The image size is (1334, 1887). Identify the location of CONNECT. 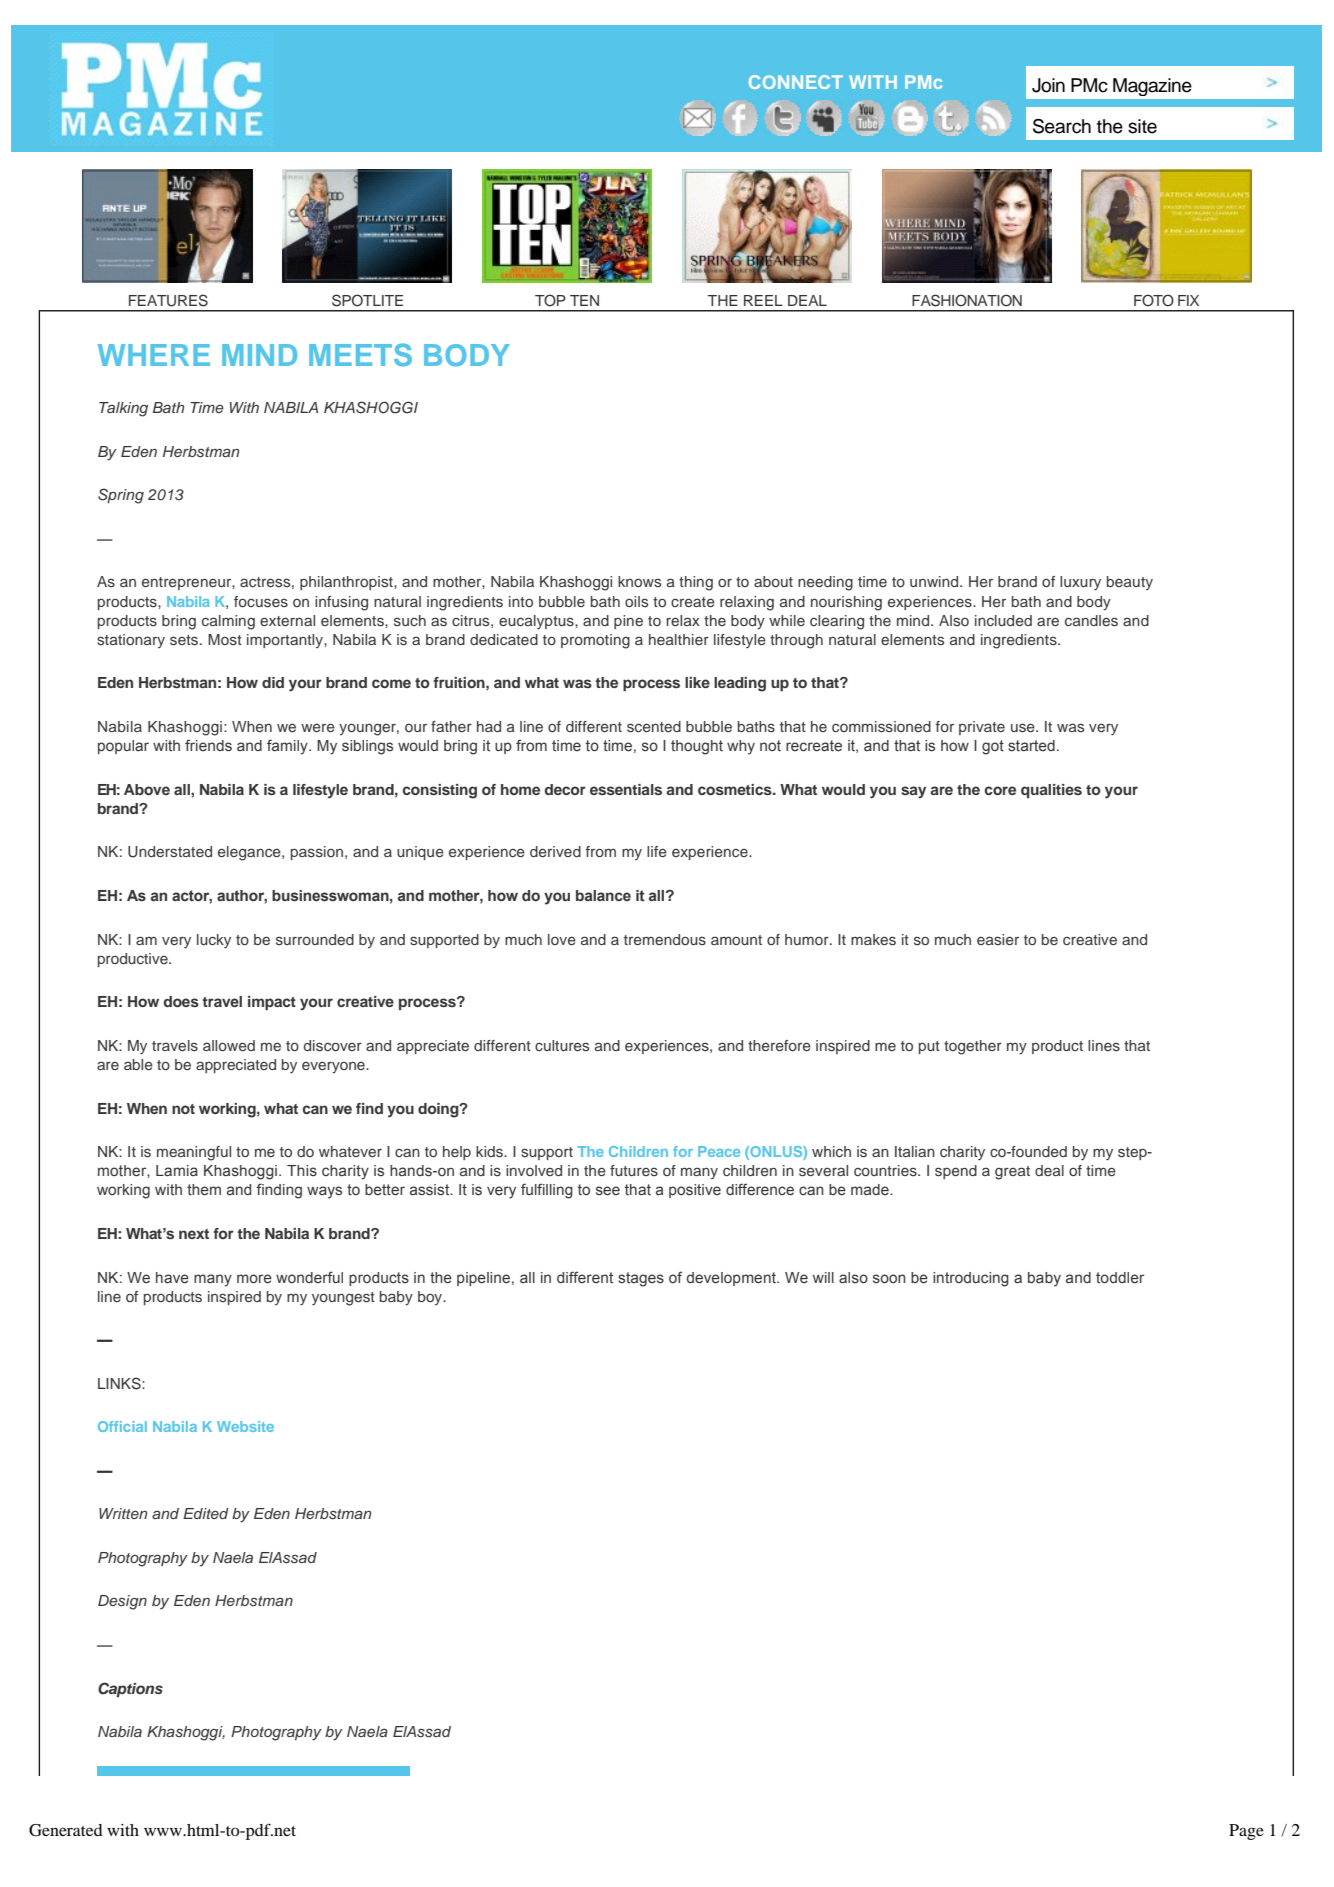
(796, 82).
